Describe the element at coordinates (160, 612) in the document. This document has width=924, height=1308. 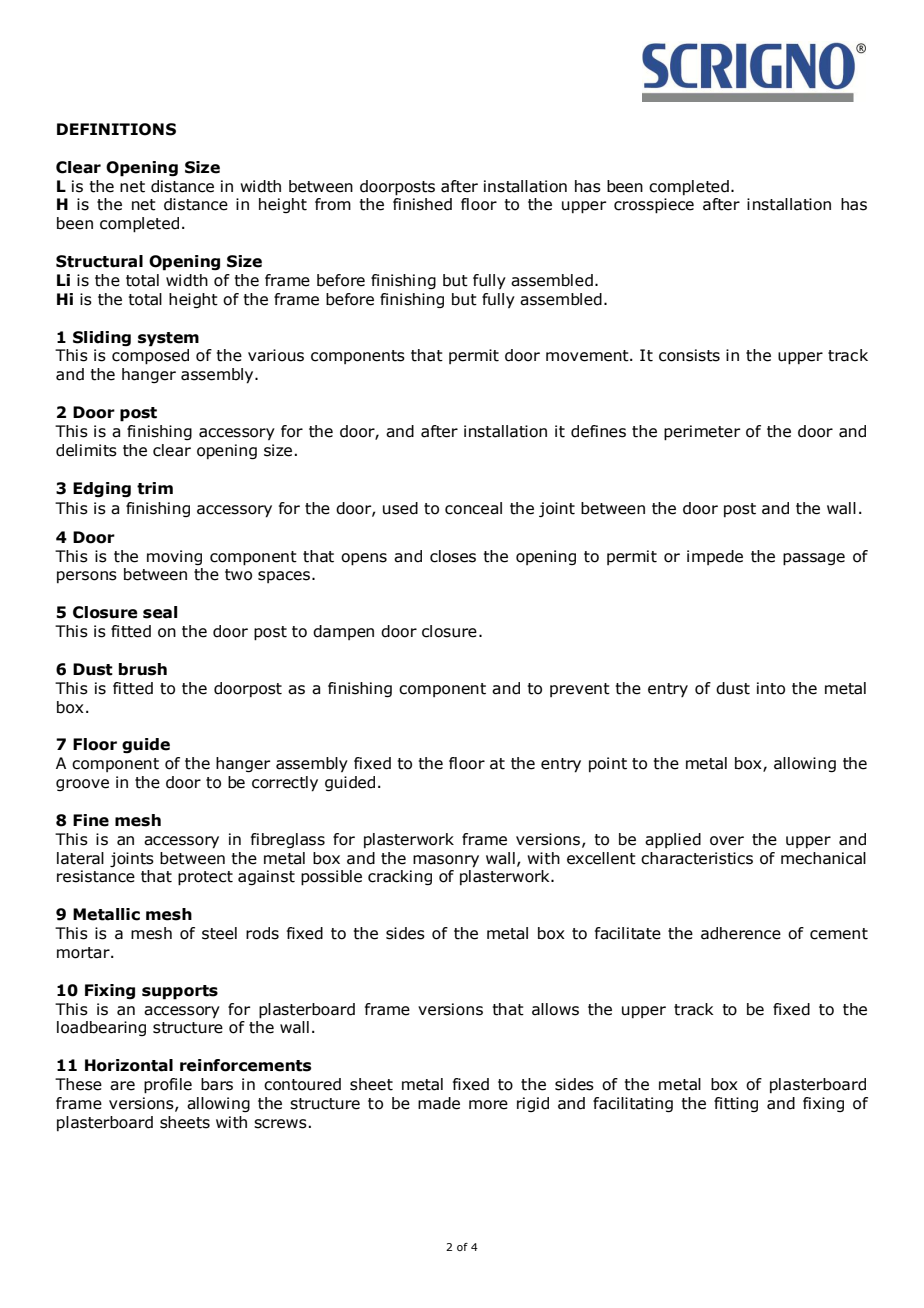
I see `seal` at that location.
